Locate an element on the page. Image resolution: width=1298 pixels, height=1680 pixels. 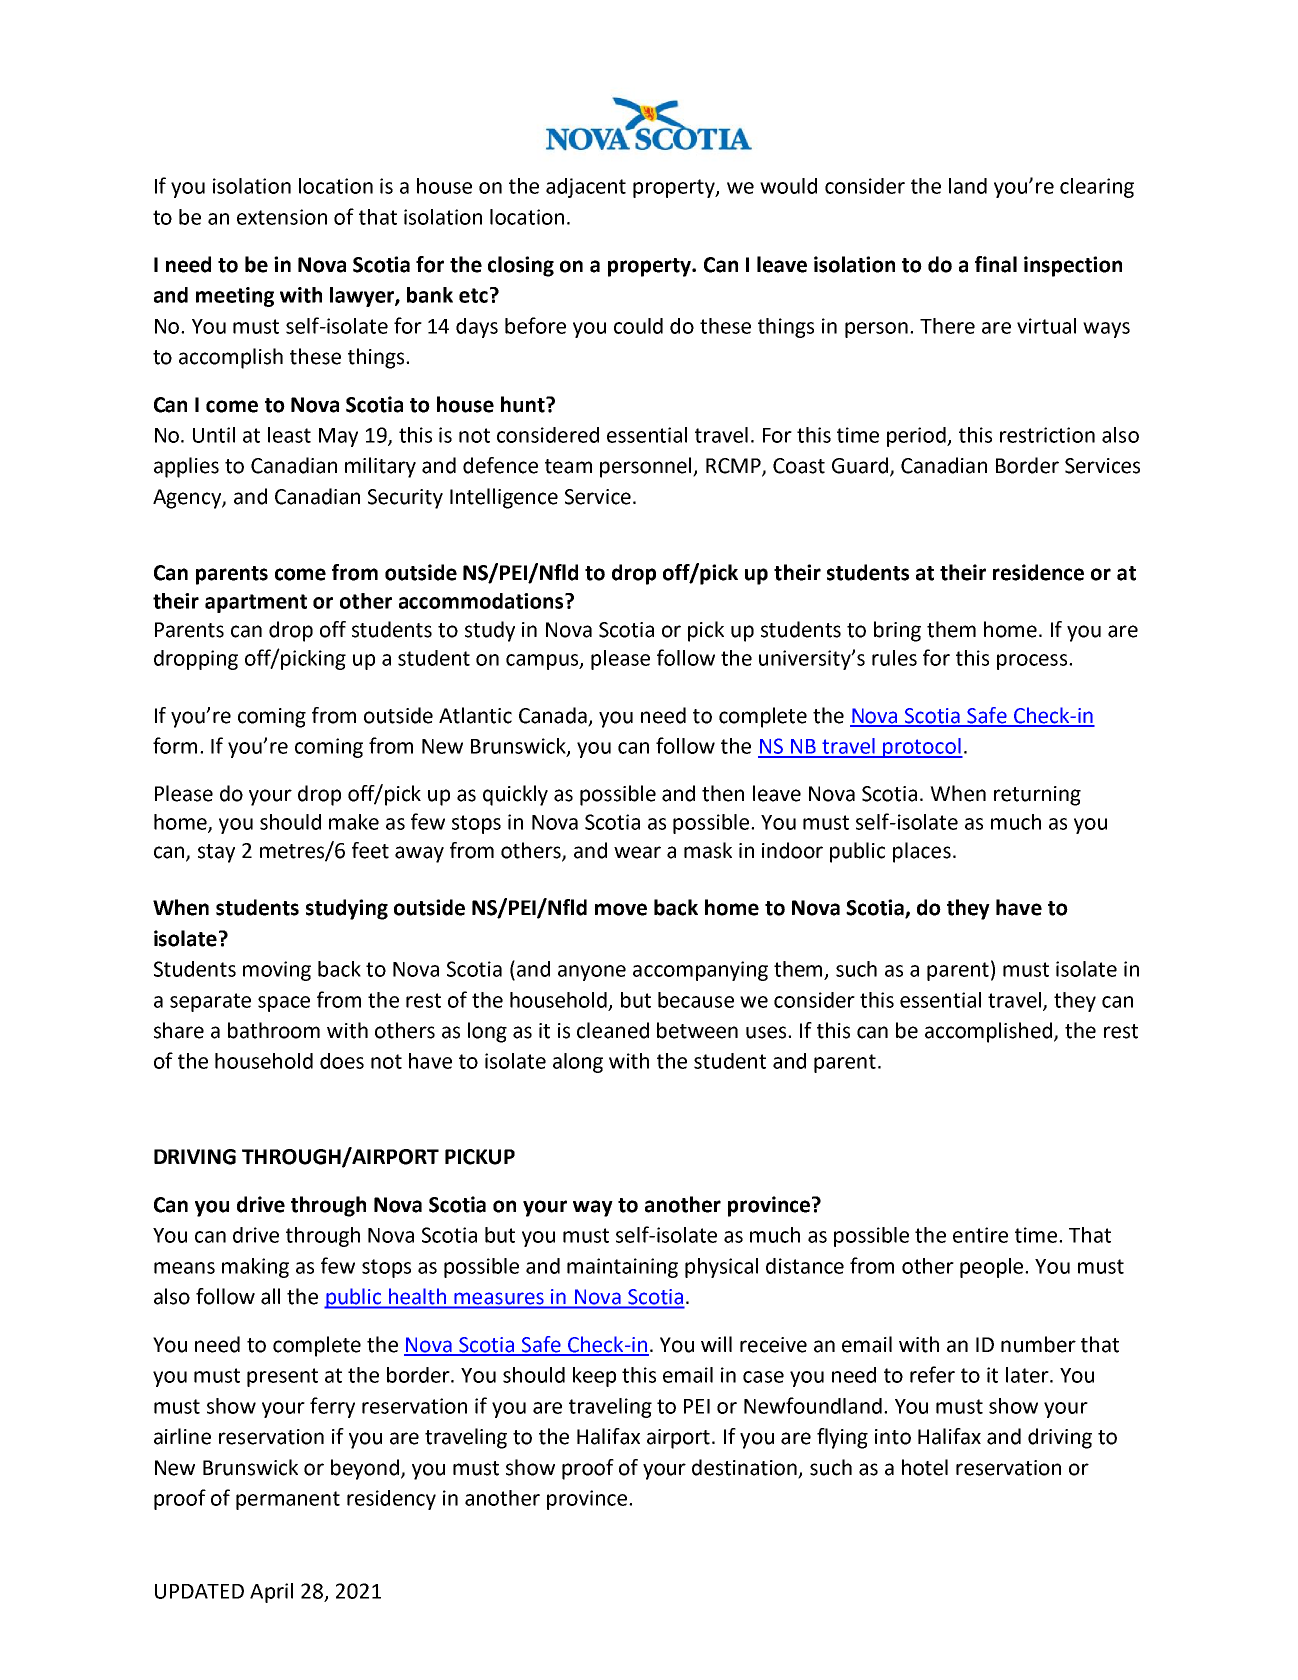
entire is located at coordinates (980, 1235).
